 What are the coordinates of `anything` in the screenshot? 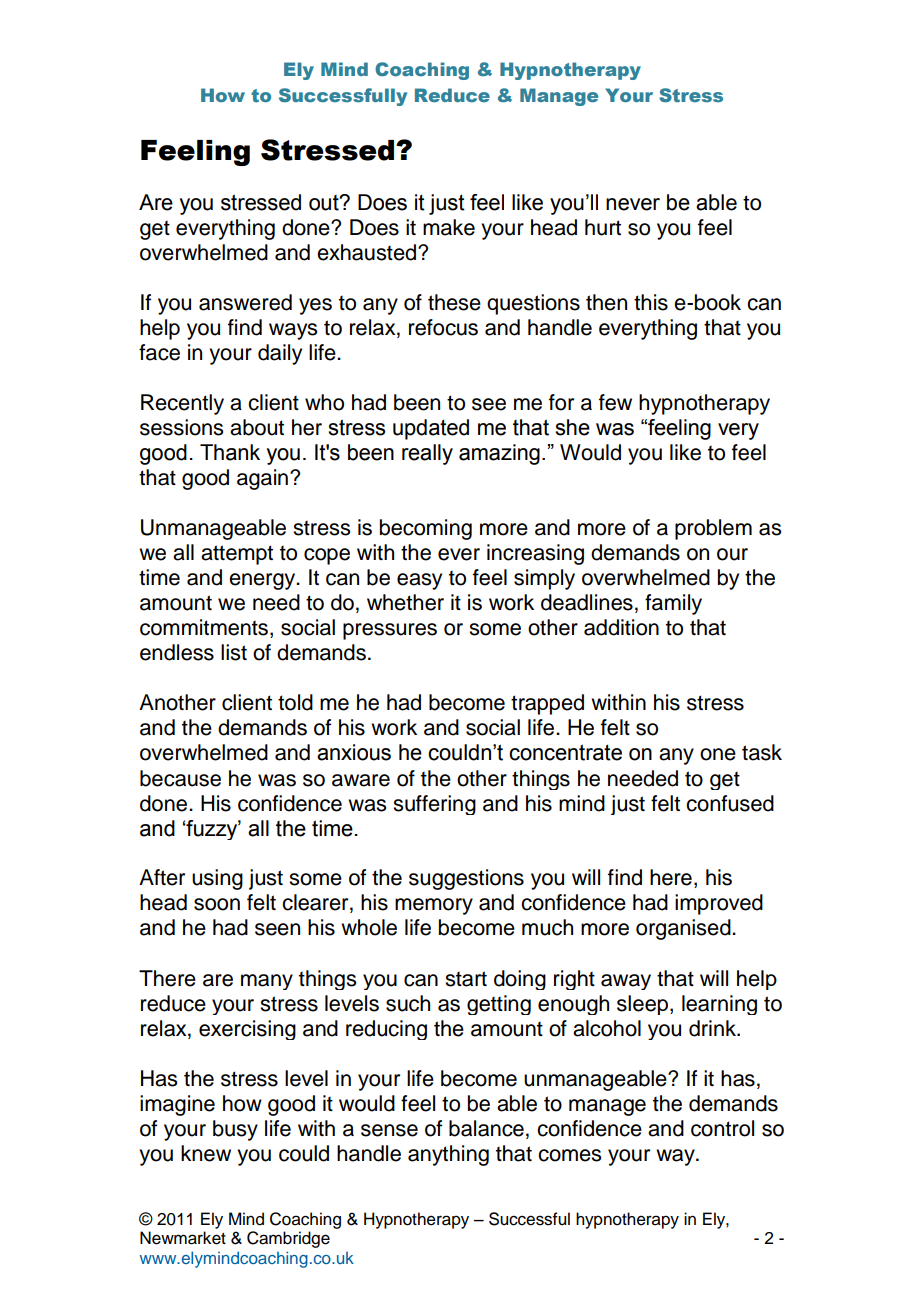 It's located at (448, 1155).
